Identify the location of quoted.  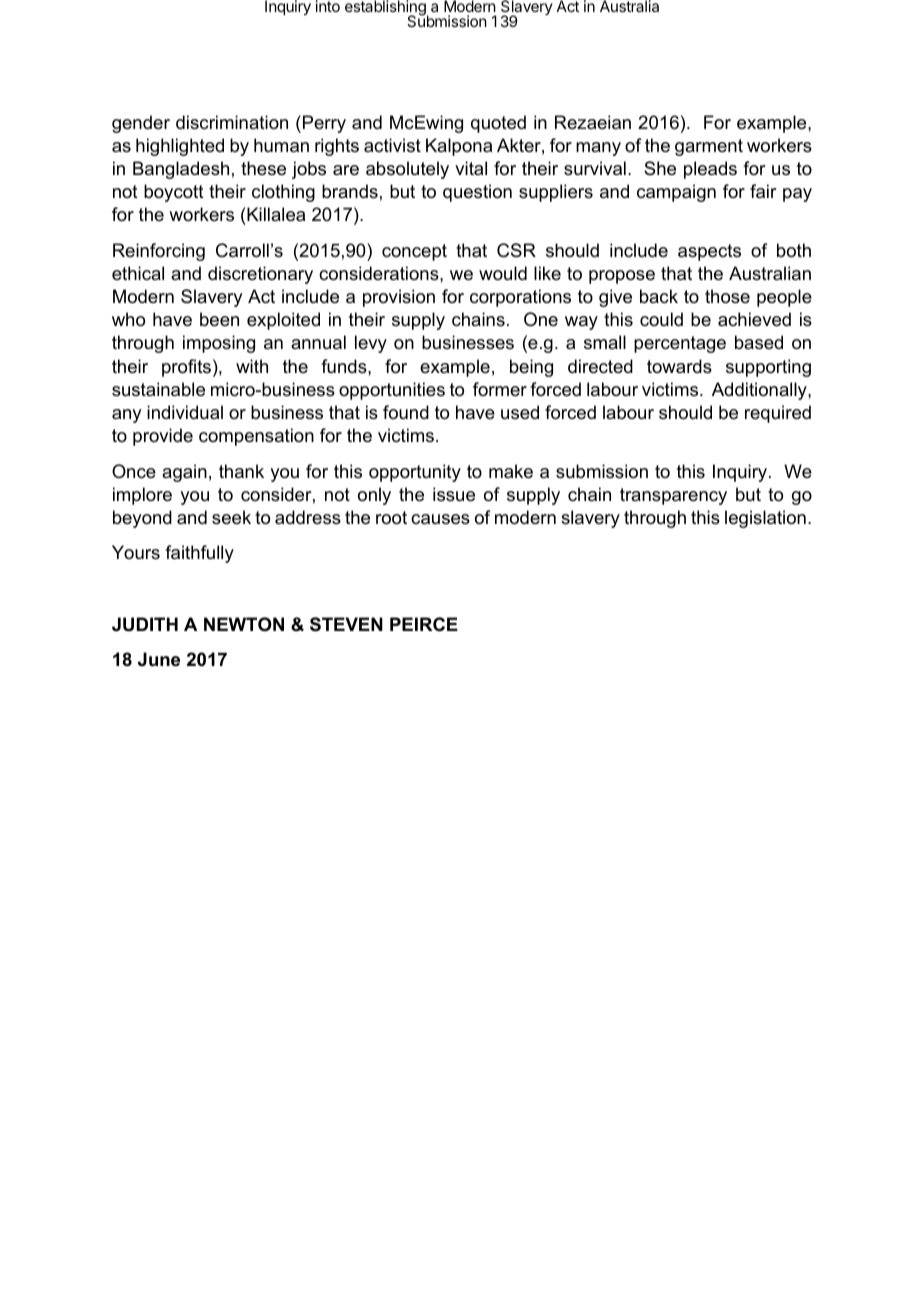
(498, 124).
